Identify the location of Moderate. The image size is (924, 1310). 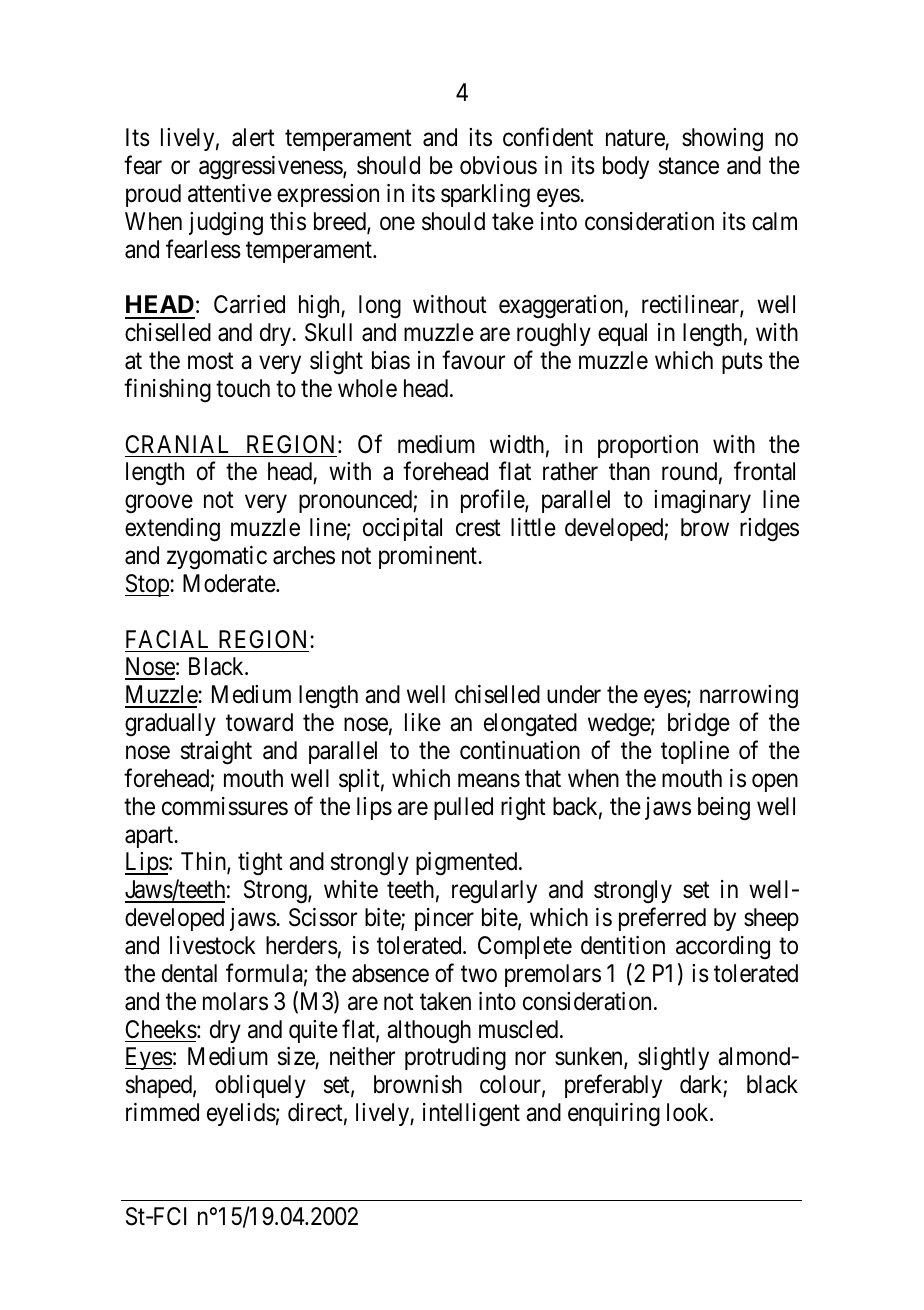
(230, 583).
